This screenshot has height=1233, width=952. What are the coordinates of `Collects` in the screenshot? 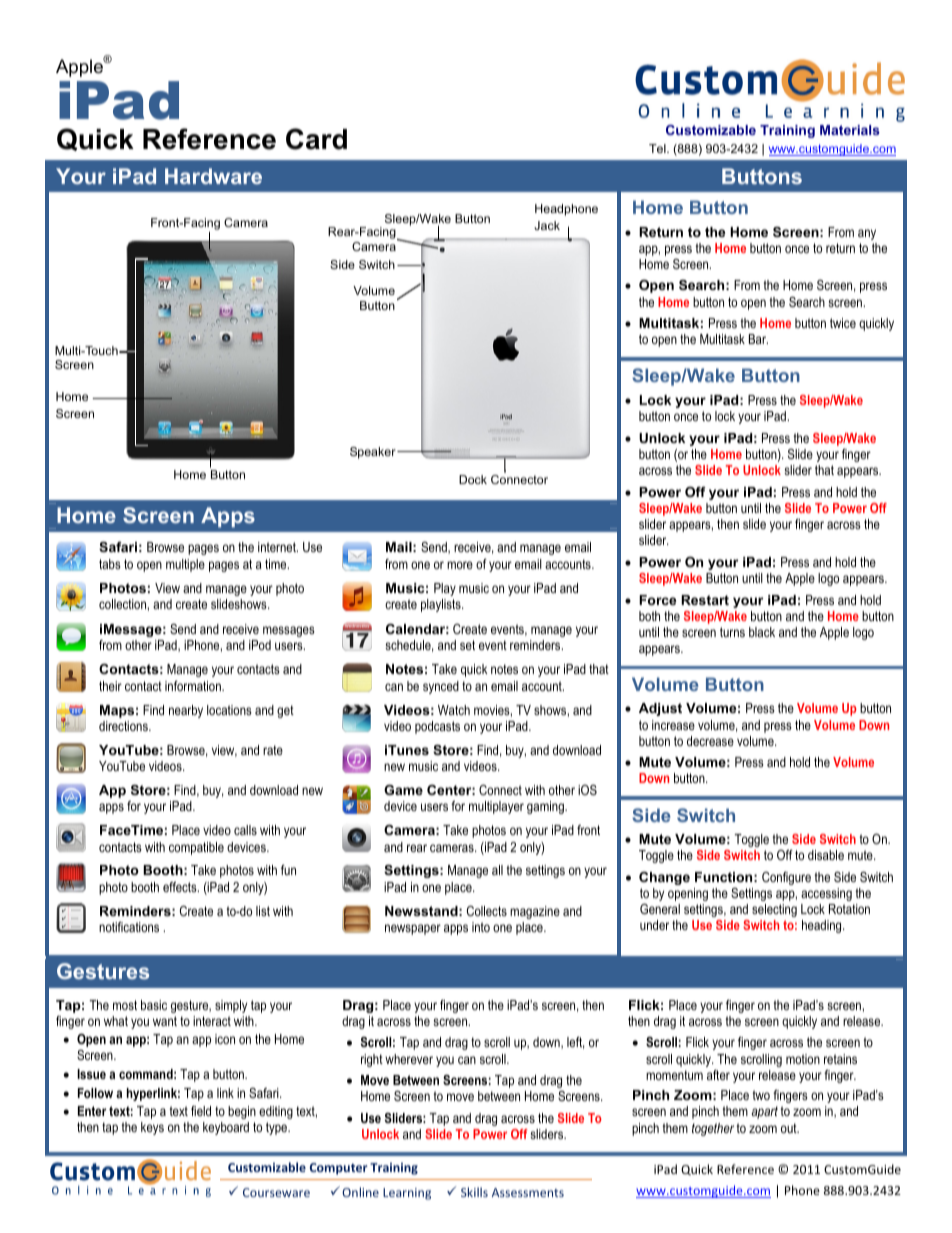 It's located at (487, 911).
